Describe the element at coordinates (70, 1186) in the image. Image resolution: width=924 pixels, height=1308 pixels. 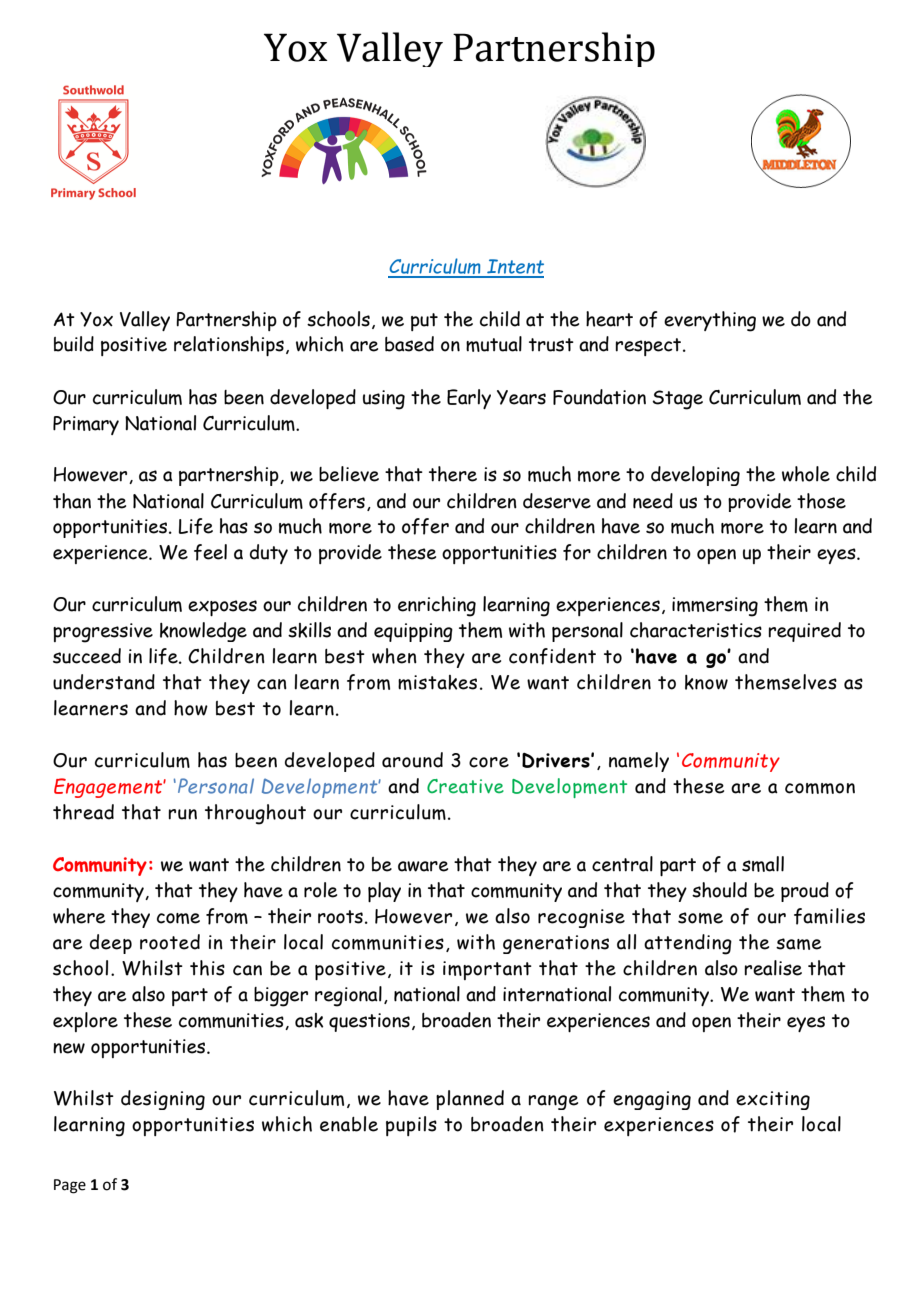
I see `Page` at that location.
